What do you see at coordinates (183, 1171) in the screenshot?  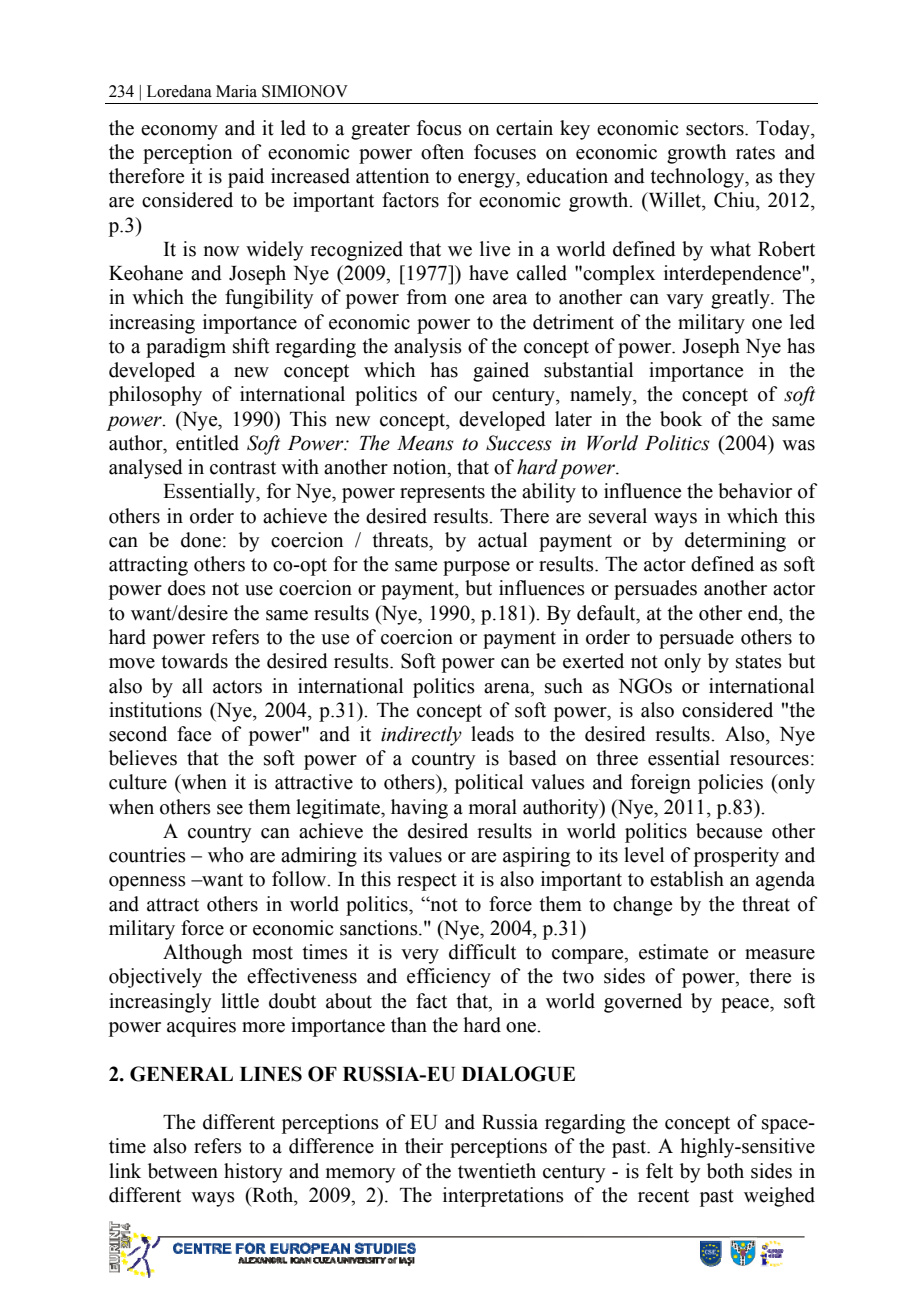 I see `between` at bounding box center [183, 1171].
